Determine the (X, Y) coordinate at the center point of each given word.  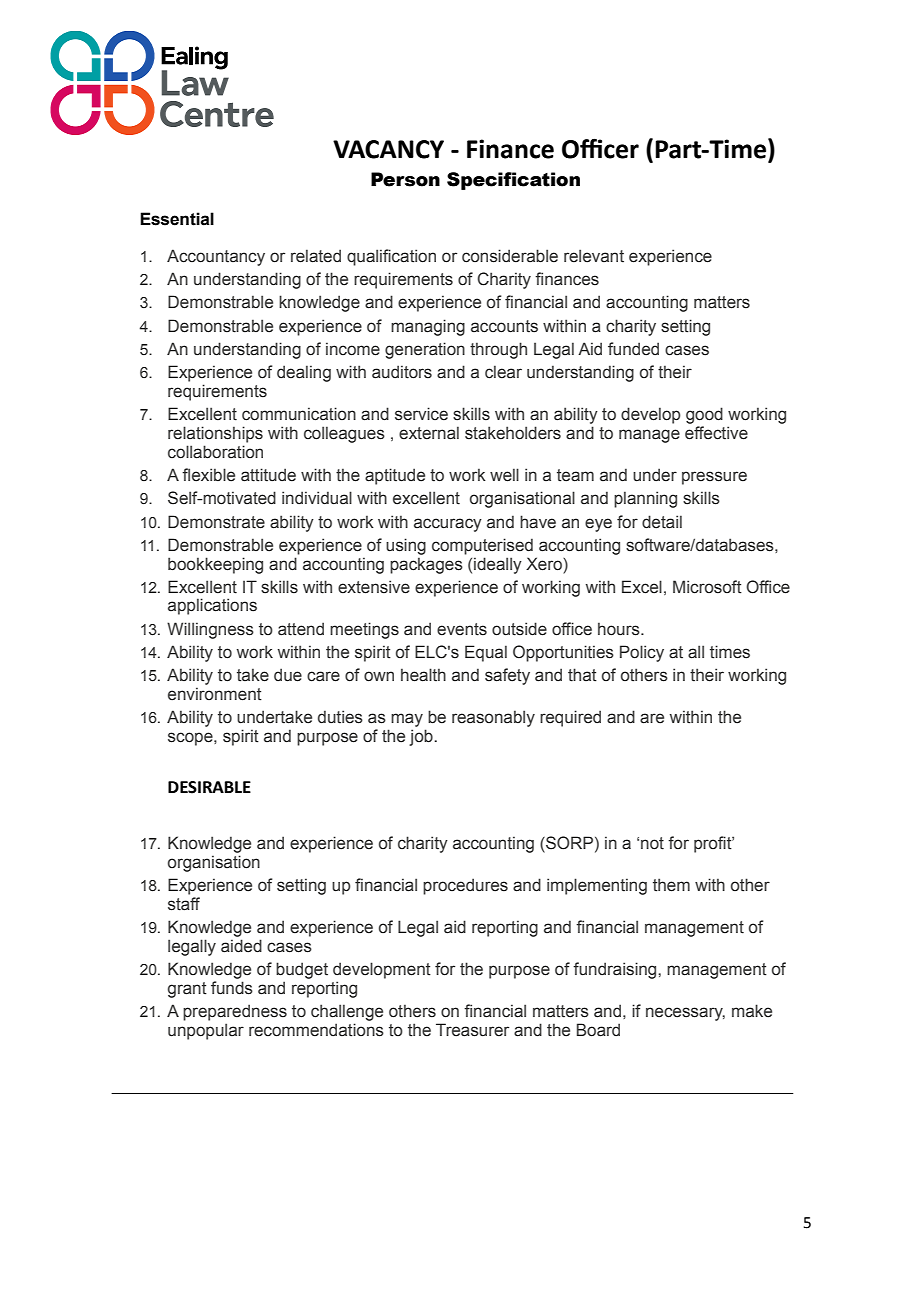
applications (212, 606)
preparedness (235, 1012)
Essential (177, 219)
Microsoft (707, 587)
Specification (513, 181)
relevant (594, 256)
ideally (498, 565)
